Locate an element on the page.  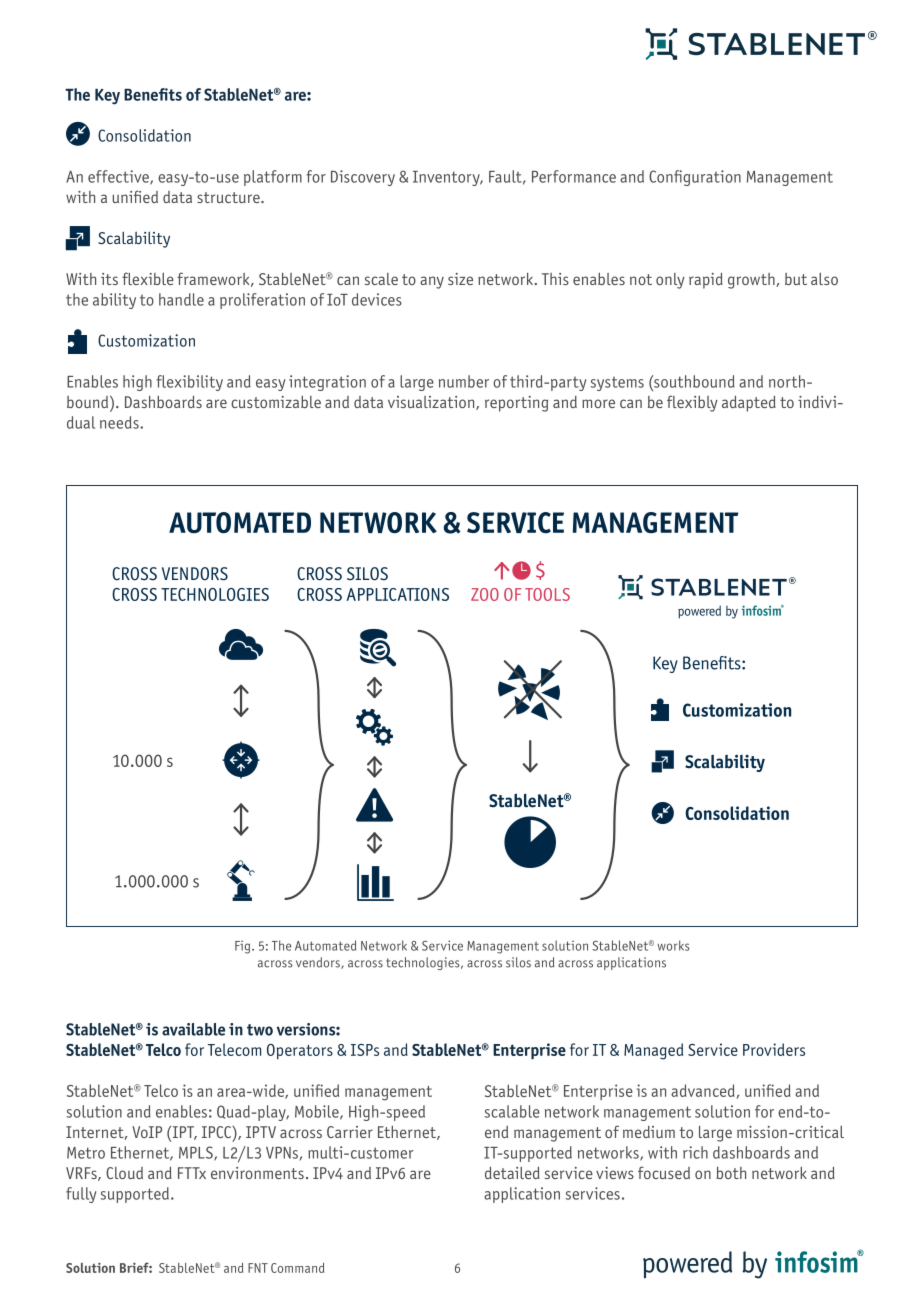
detailed is located at coordinates (512, 1172).
